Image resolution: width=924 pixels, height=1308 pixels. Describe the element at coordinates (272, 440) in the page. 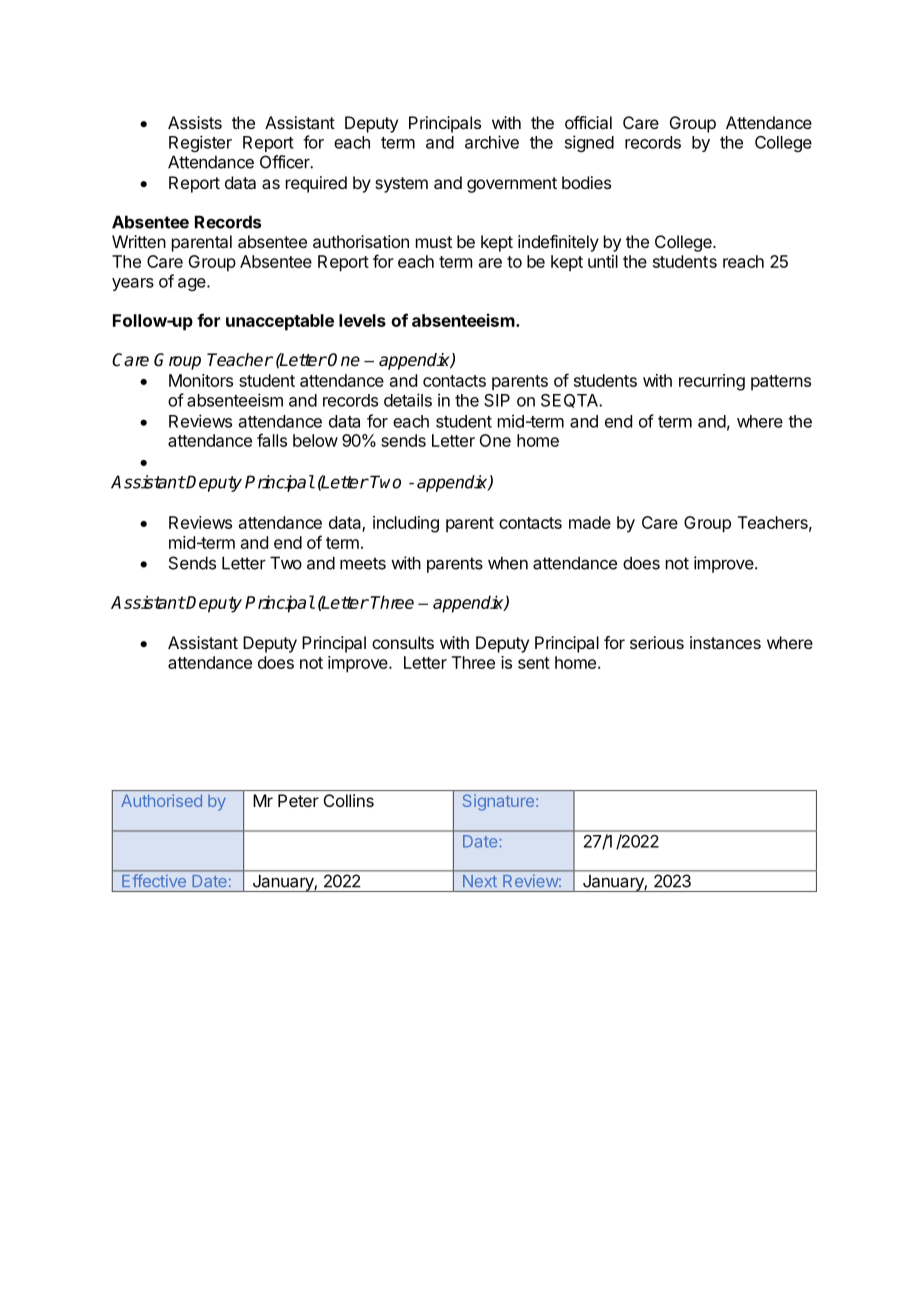

I see `falls` at that location.
